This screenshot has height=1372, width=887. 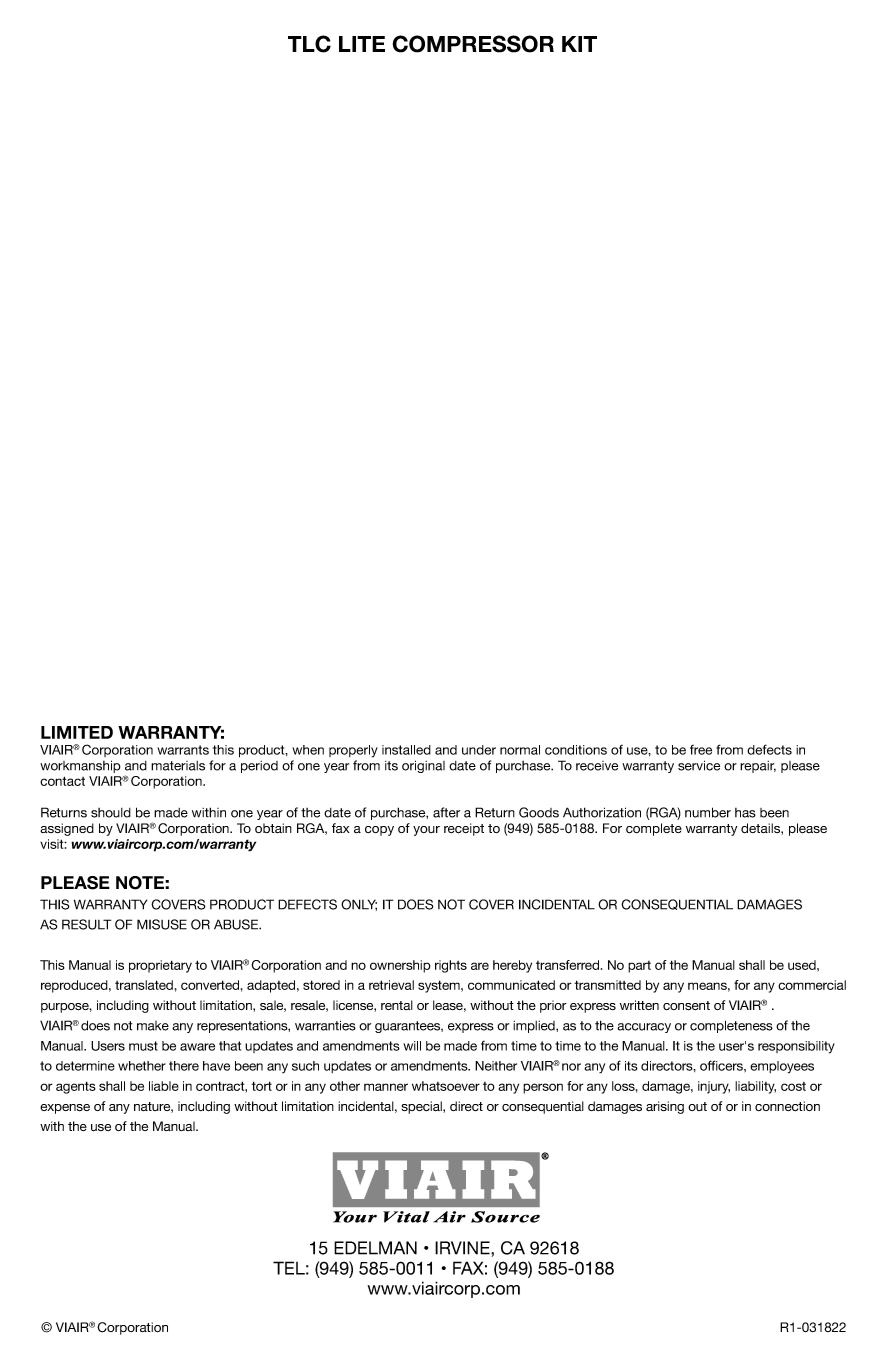 I want to click on part, so click(x=639, y=967).
